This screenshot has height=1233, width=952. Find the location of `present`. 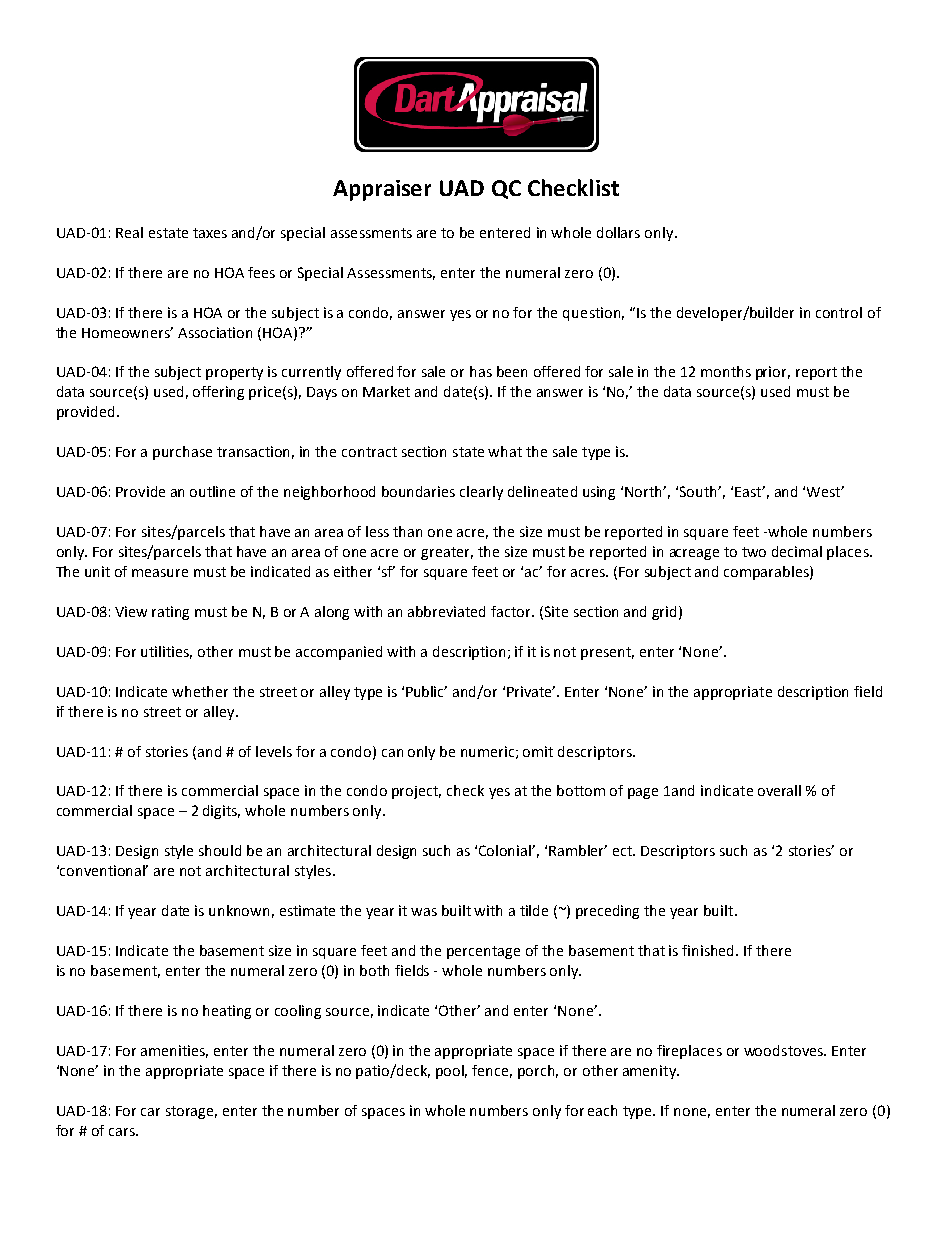

present is located at coordinates (607, 653).
